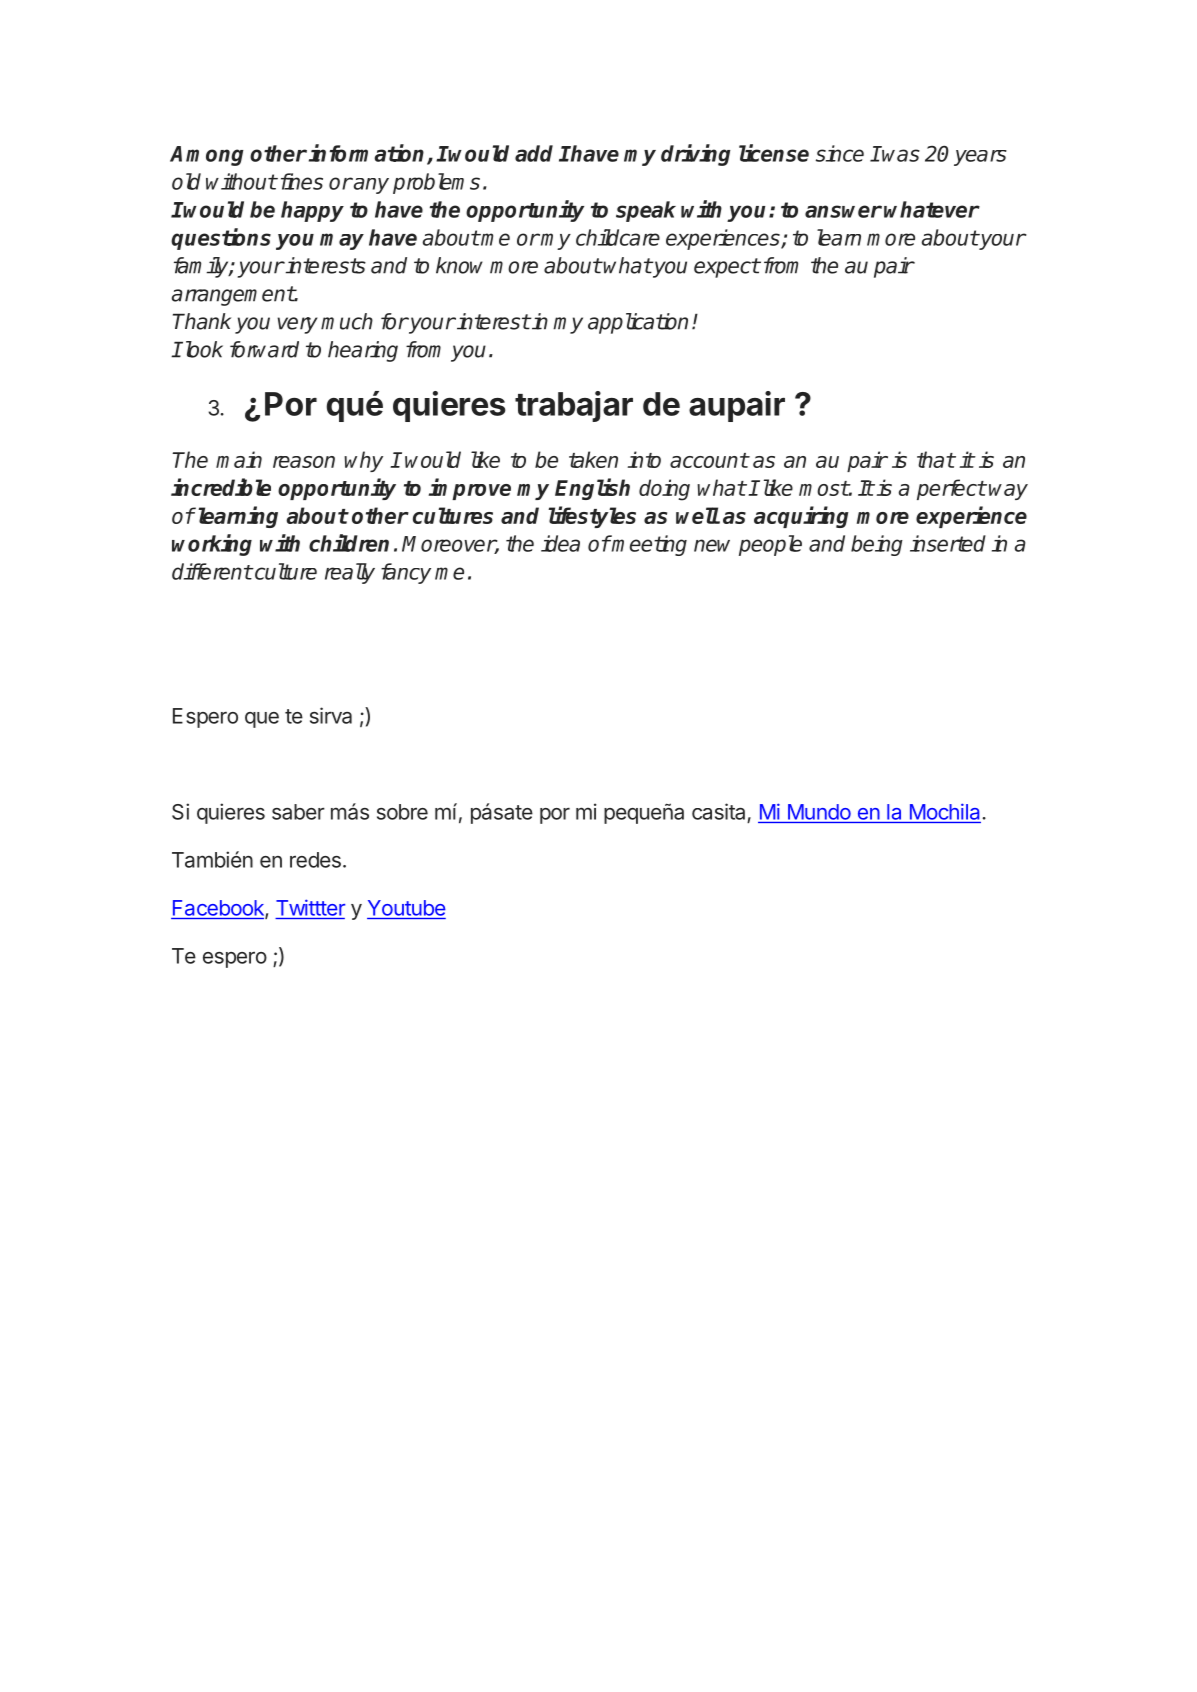 Image resolution: width=1197 pixels, height=1692 pixels. What do you see at coordinates (901, 155) in the document?
I see `was` at bounding box center [901, 155].
